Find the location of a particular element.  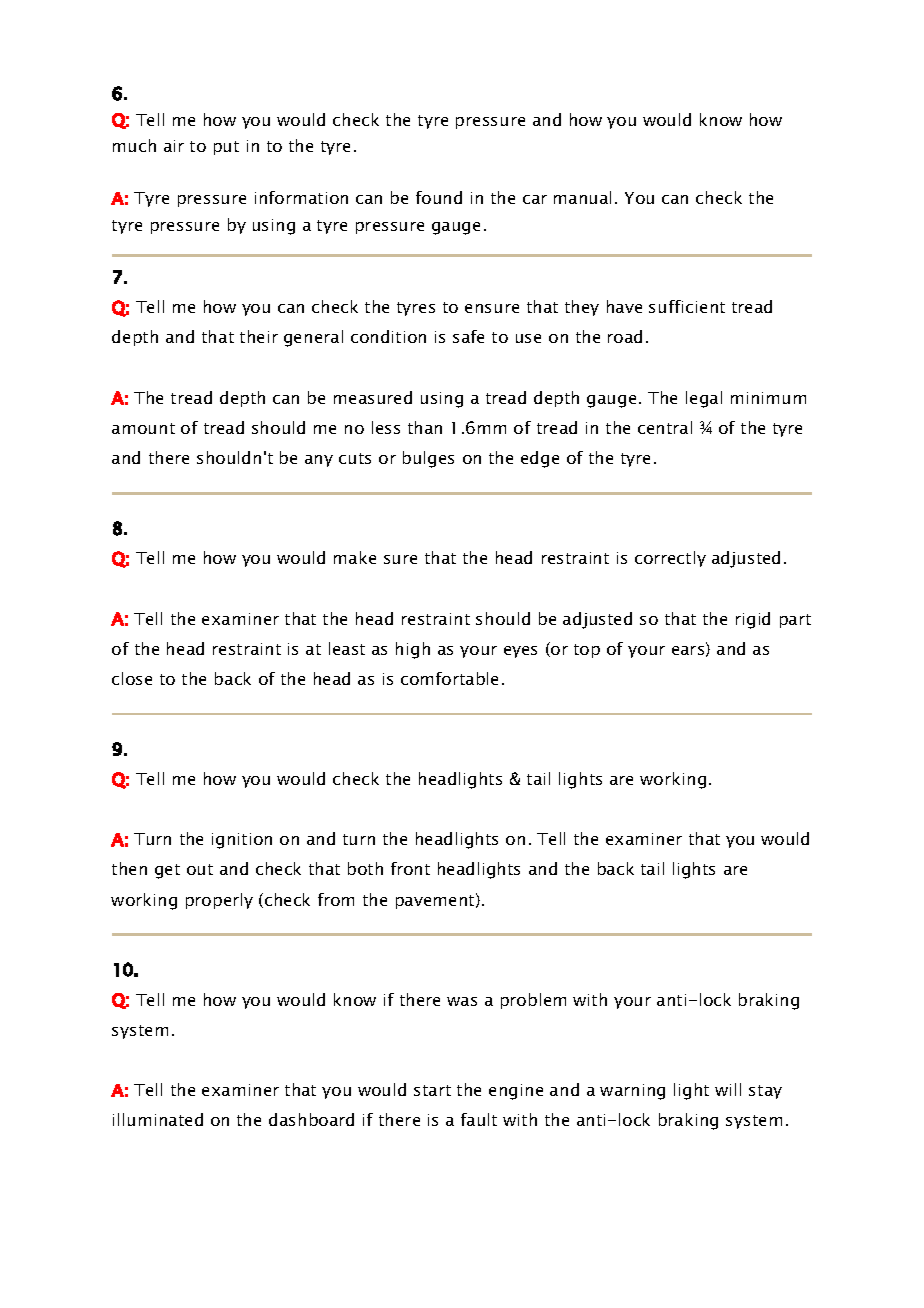

out is located at coordinates (200, 869).
